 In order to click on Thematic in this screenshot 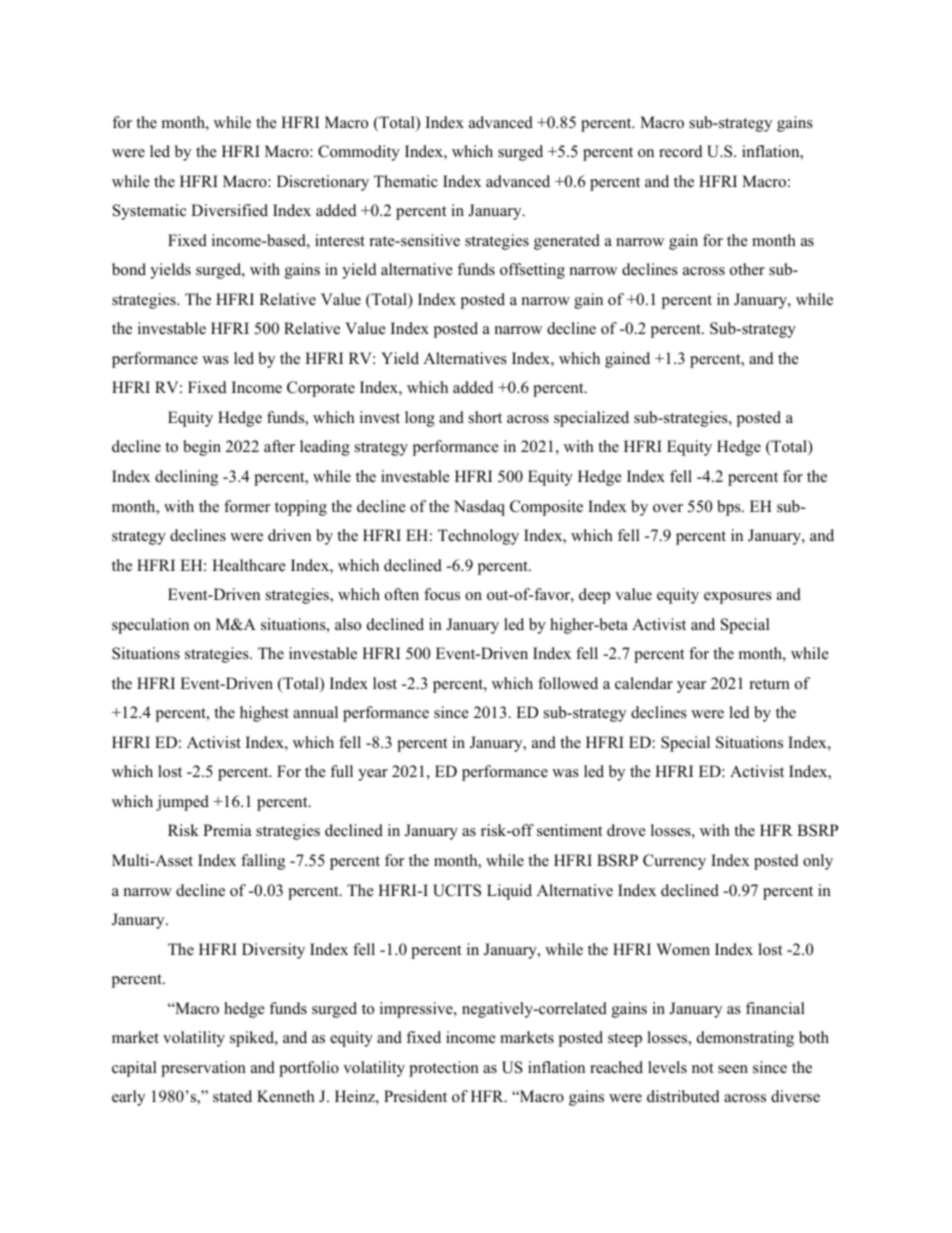, I will do `click(406, 181)`.
